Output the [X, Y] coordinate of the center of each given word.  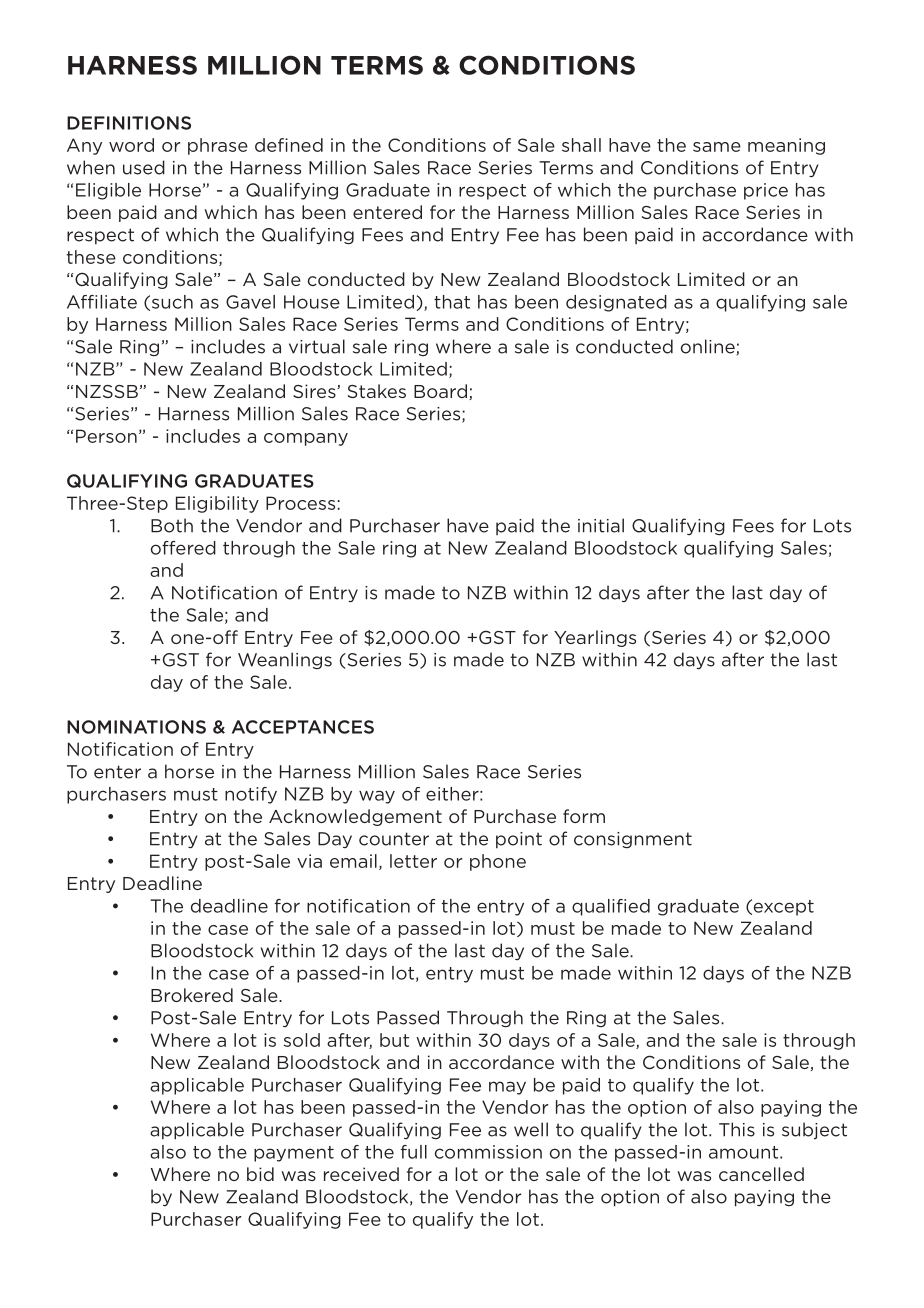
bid [260, 1174]
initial [601, 525]
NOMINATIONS [136, 727]
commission [488, 1152]
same [717, 147]
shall [581, 145]
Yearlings [595, 638]
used [144, 167]
